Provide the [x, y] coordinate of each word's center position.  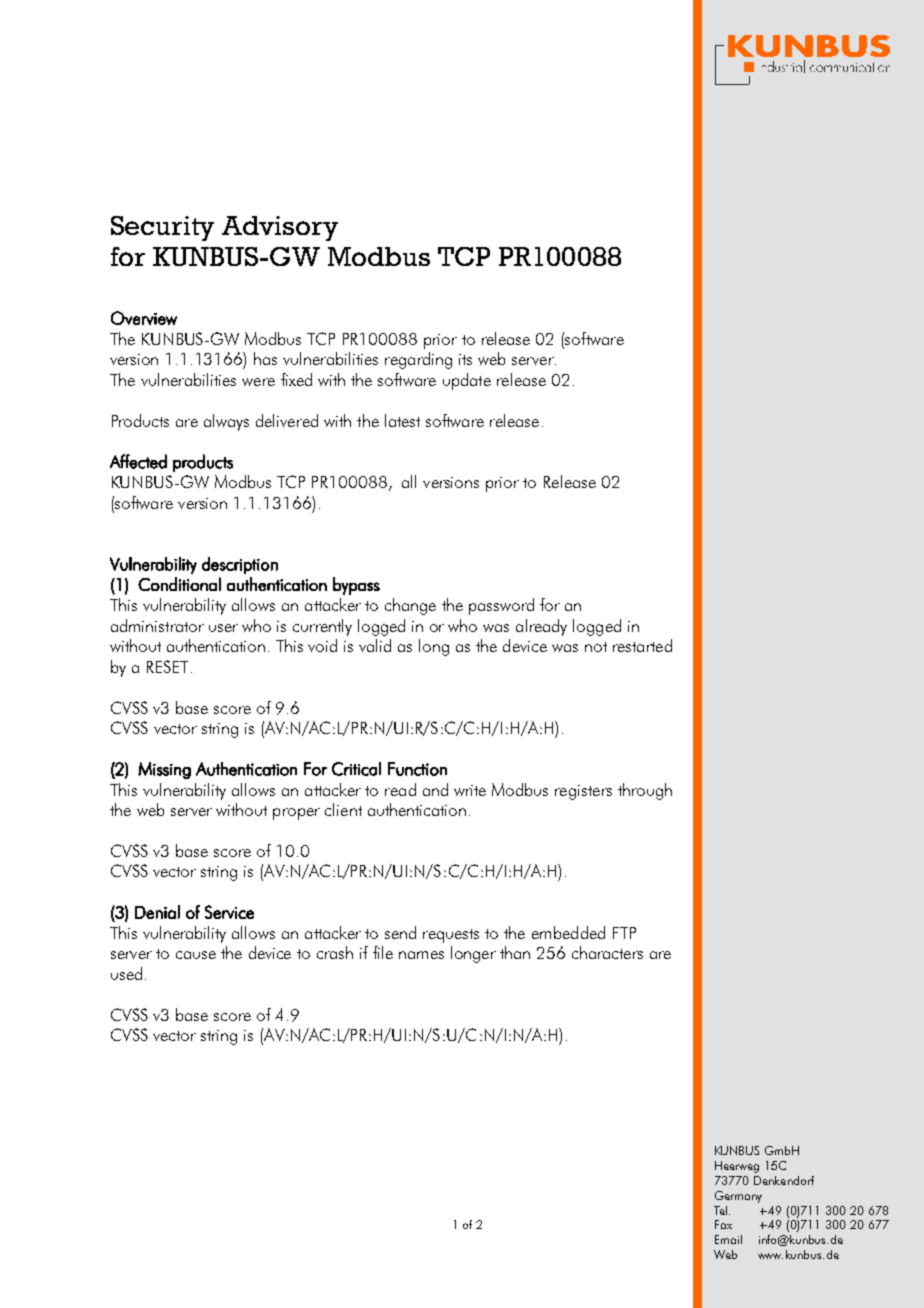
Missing [164, 770]
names [421, 955]
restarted [642, 645]
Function [417, 769]
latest [402, 420]
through [645, 791]
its [465, 359]
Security [162, 228]
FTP [624, 933]
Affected [138, 461]
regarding [418, 360]
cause [196, 955]
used [126, 973]
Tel [722, 1210]
